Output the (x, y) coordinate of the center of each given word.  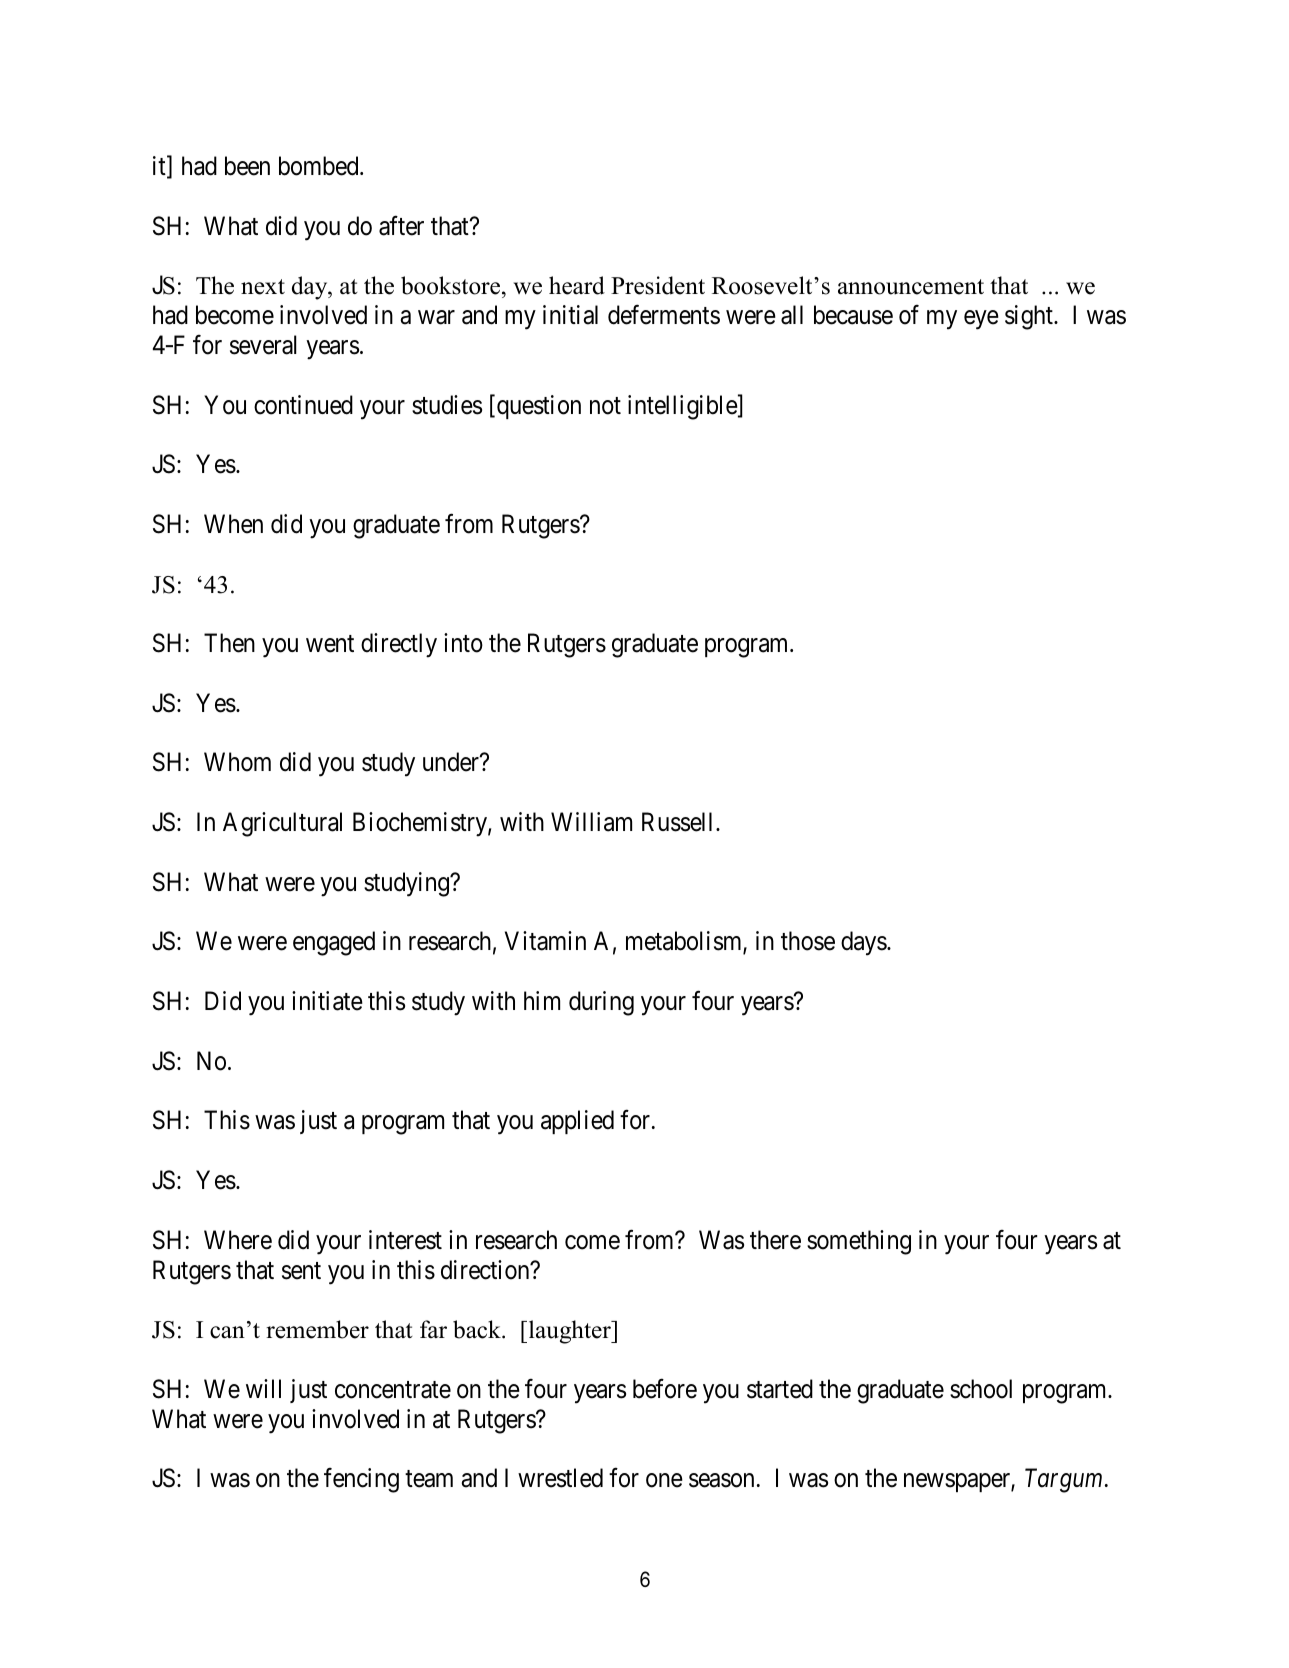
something (859, 1242)
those (808, 941)
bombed (320, 166)
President (658, 285)
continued (303, 405)
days (864, 943)
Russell (679, 822)
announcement (911, 287)
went (330, 644)
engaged (334, 943)
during (601, 1003)
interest (405, 1240)
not (605, 406)
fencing (361, 1480)
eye (981, 320)
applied (577, 1122)
